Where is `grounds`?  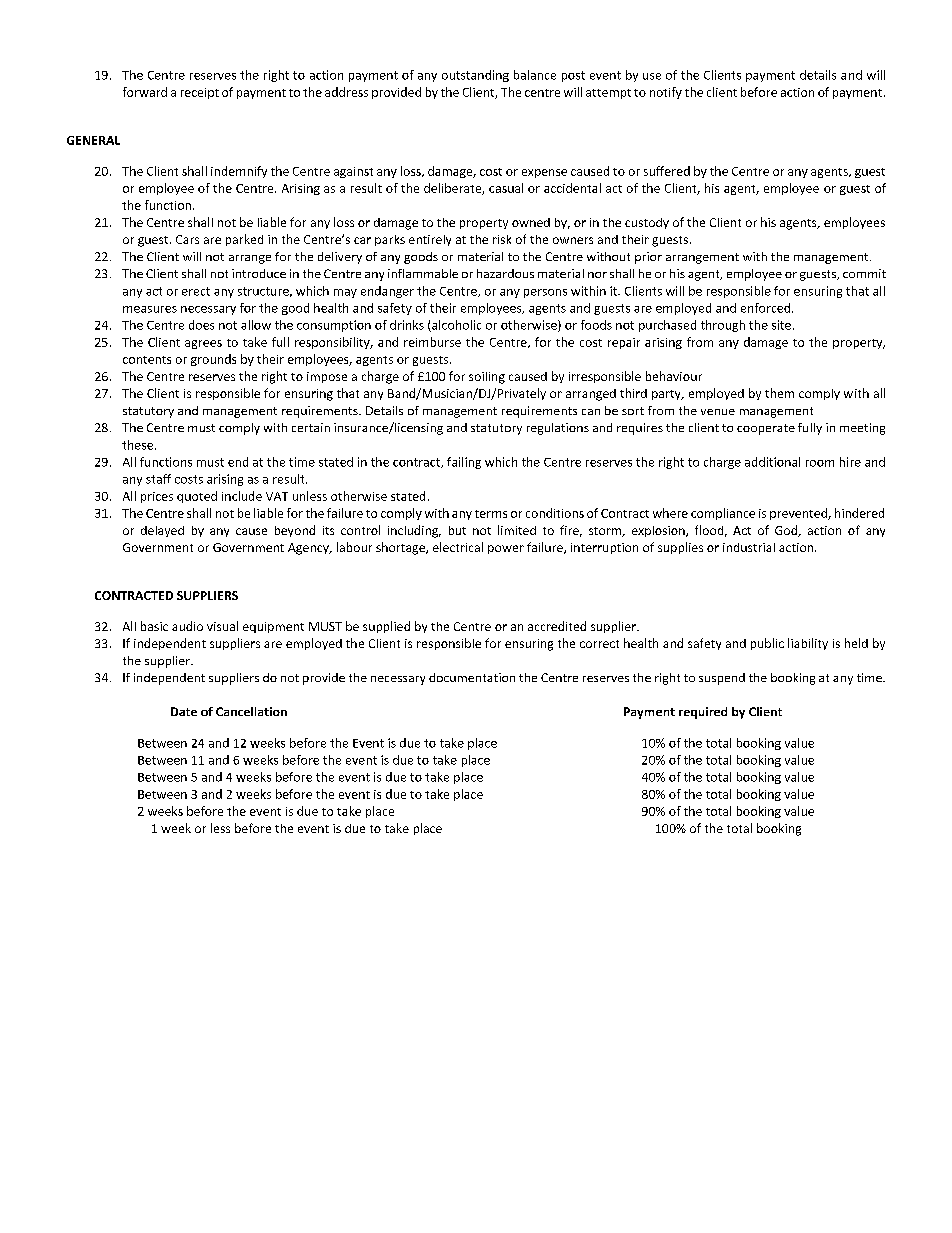
grounds is located at coordinates (213, 360).
